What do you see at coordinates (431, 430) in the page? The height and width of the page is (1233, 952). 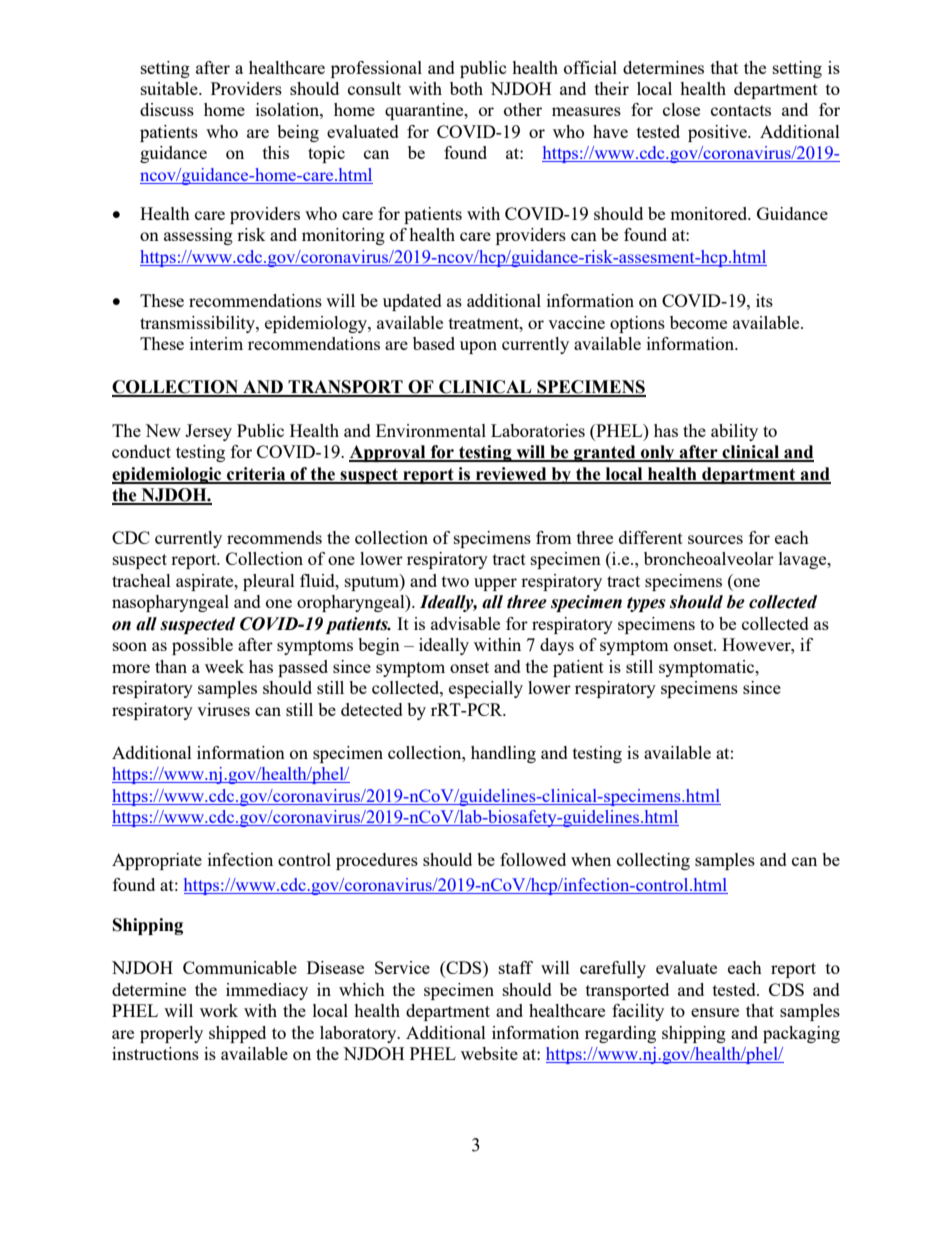 I see `Environmental` at bounding box center [431, 430].
